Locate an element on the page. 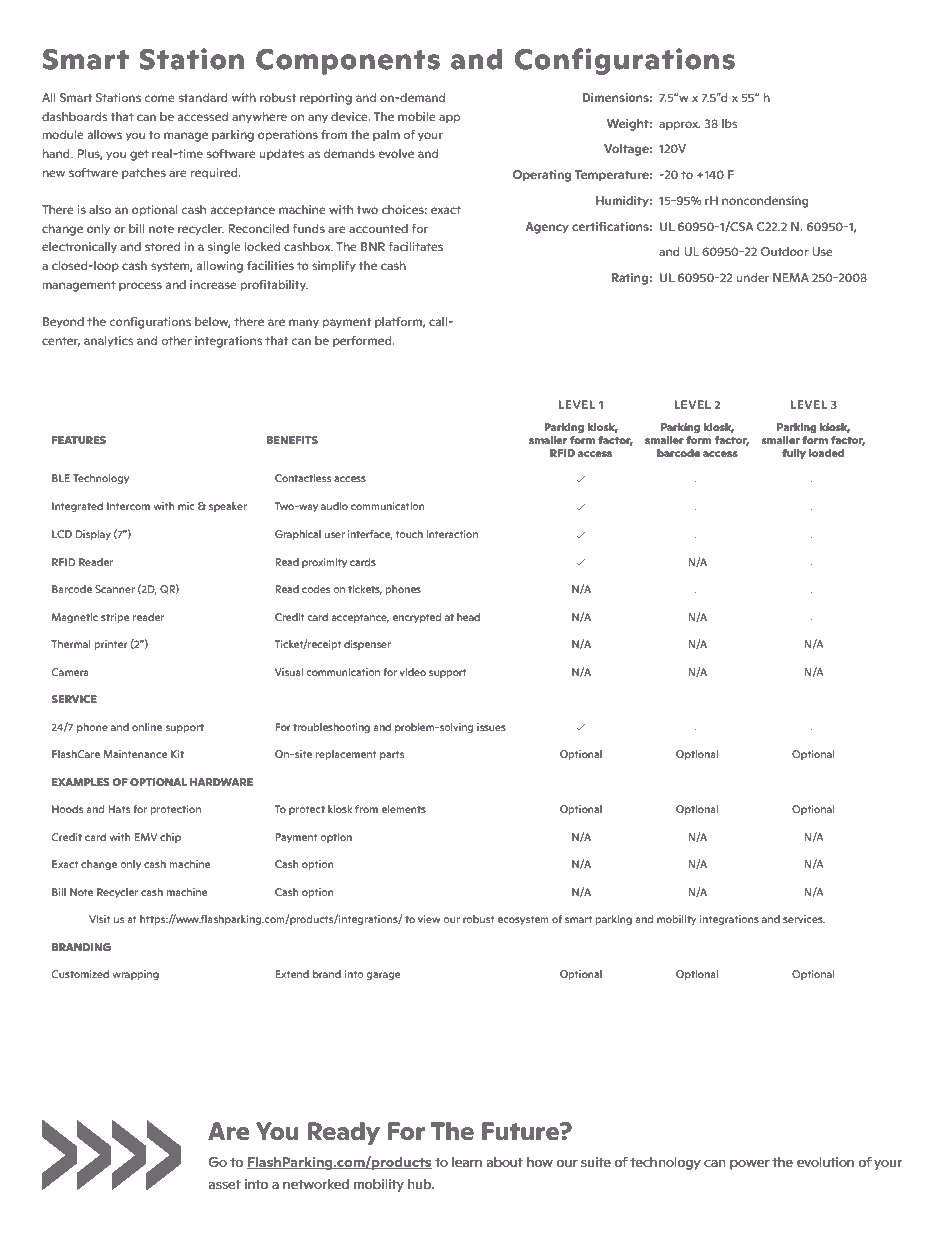  issues is located at coordinates (491, 727).
